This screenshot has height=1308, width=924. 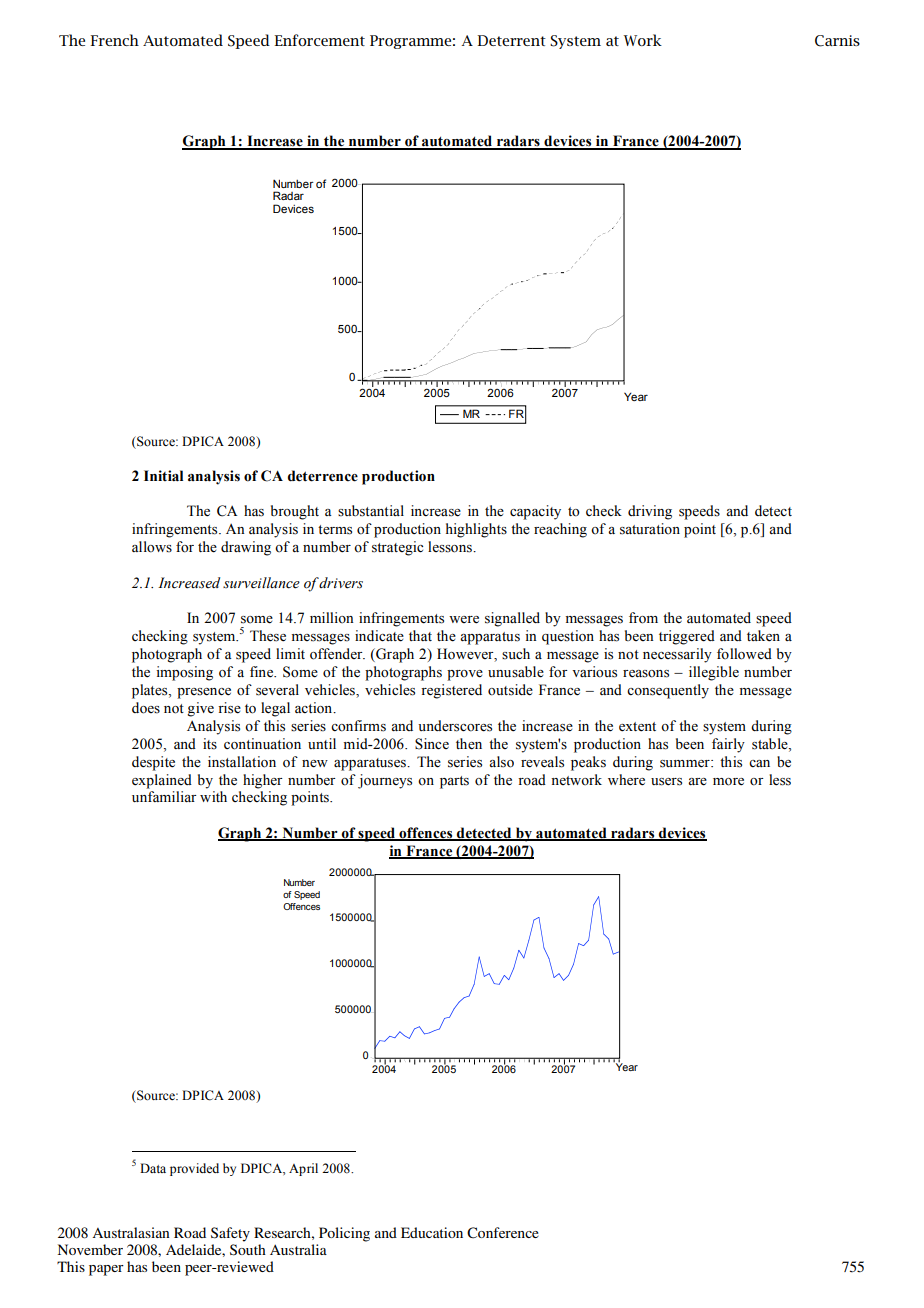 I want to click on Australasian, so click(x=131, y=1232).
